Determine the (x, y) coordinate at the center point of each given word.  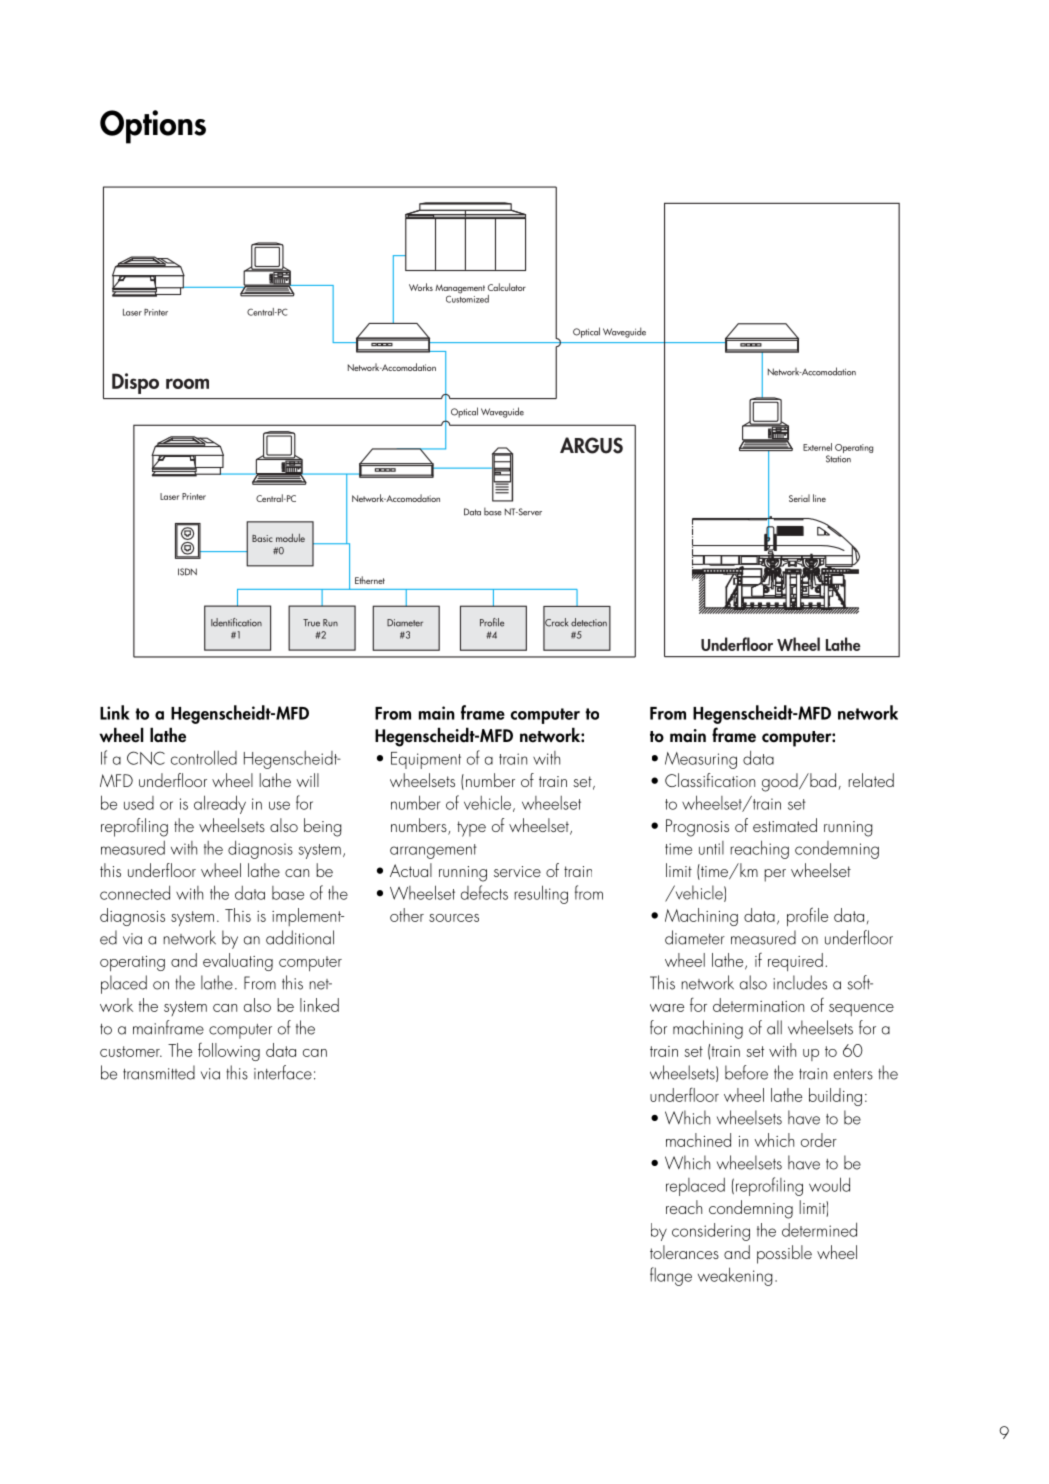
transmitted (159, 1072)
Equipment (426, 760)
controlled (204, 757)
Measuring (701, 760)
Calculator (507, 287)
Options (153, 127)
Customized (467, 297)
